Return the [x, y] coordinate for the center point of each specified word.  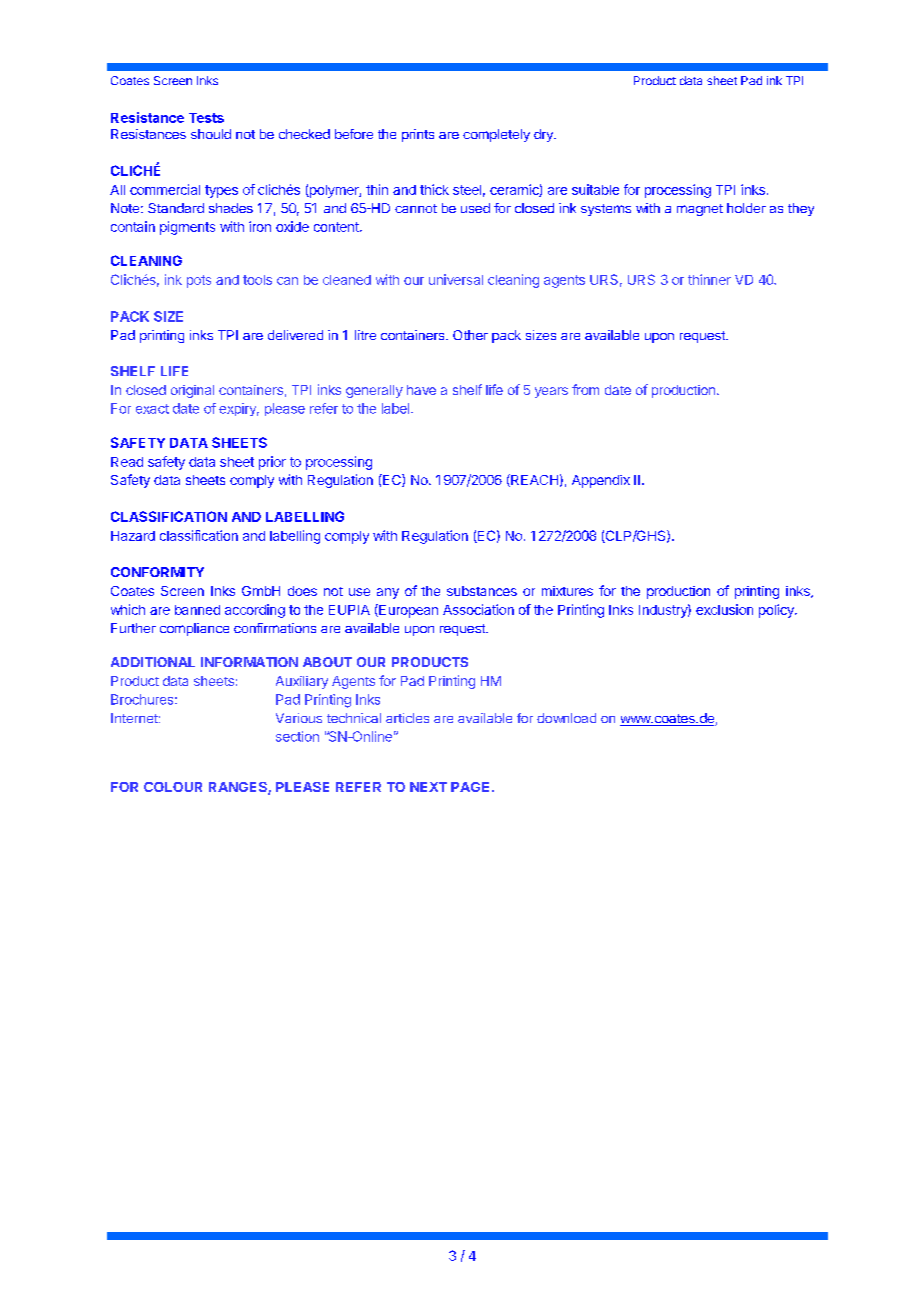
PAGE [470, 787]
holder [746, 208]
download [566, 718]
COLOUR [173, 787]
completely [496, 135]
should [211, 134]
